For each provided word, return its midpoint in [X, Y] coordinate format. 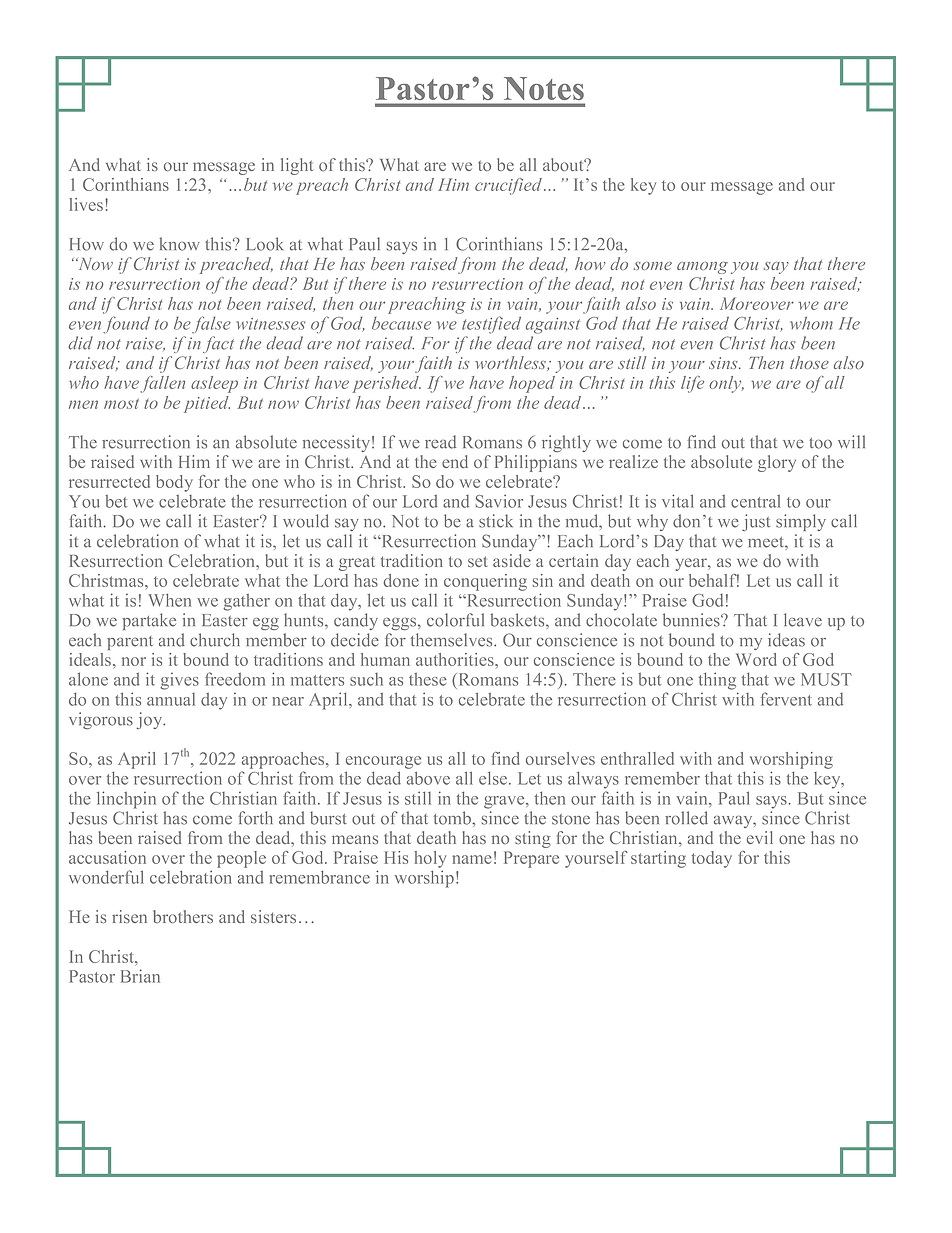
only [726, 384]
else [494, 778]
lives [86, 204]
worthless [511, 363]
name [472, 859]
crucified [508, 186]
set [477, 561]
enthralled [637, 758]
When [169, 600]
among [702, 268]
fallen [162, 384]
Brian [140, 976]
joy [151, 720]
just [756, 522]
